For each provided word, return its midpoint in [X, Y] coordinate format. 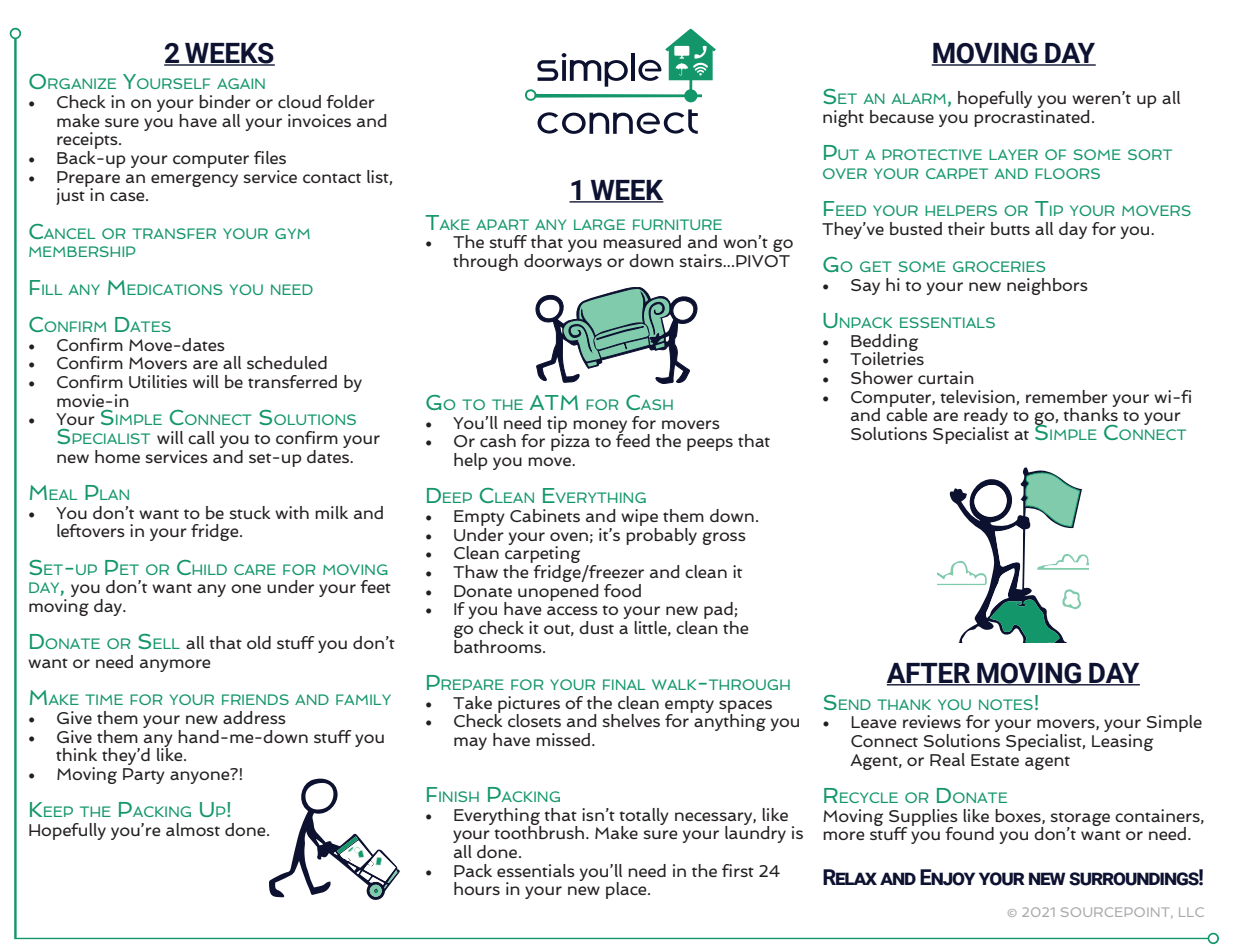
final [624, 684]
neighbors [1047, 286]
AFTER [930, 674]
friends [255, 699]
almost [193, 829]
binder [225, 101]
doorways [563, 261]
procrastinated [1031, 117]
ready [986, 418]
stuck [250, 512]
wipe [639, 519]
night [843, 118]
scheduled [287, 362]
